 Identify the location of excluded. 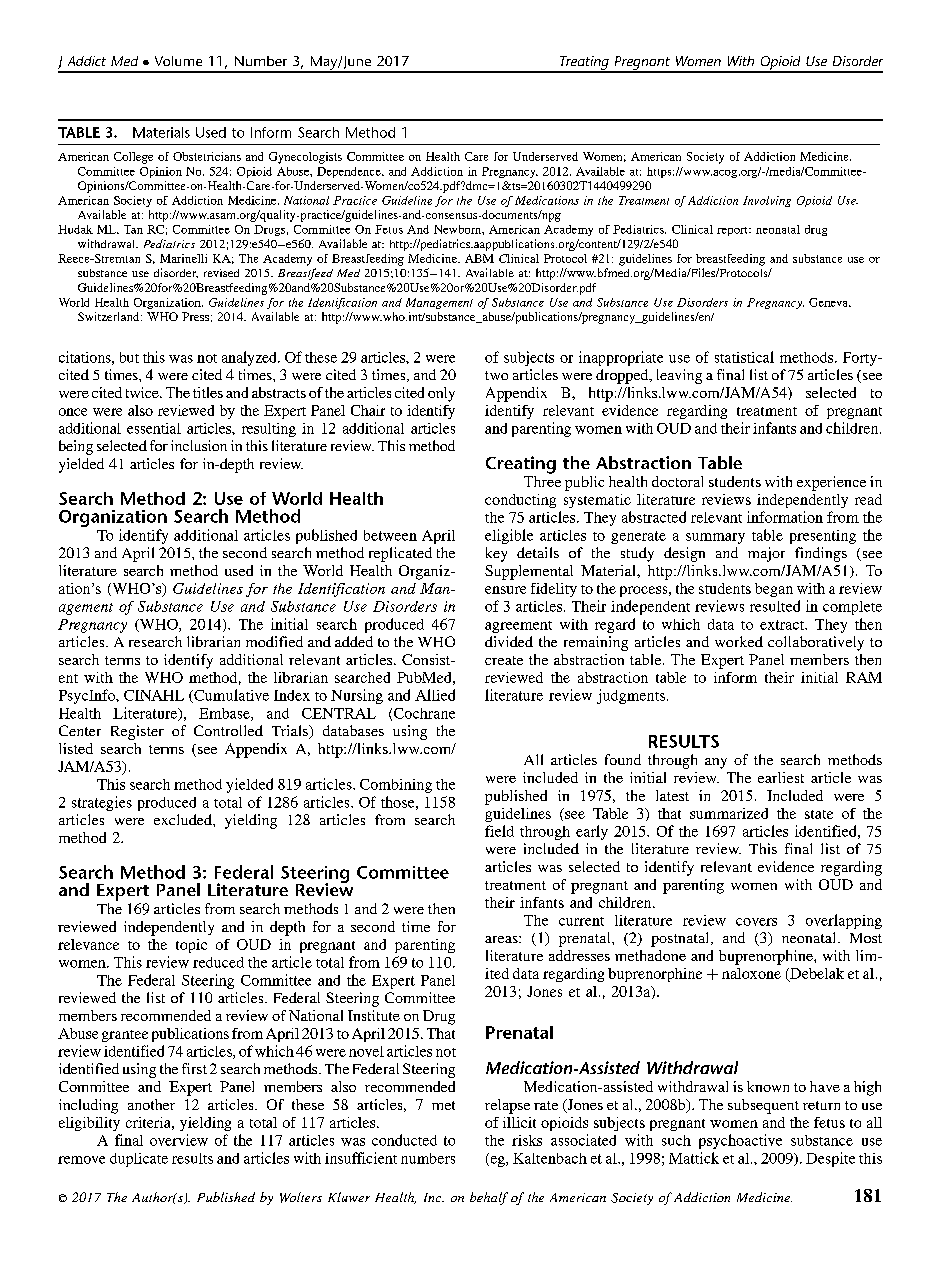
(184, 819).
